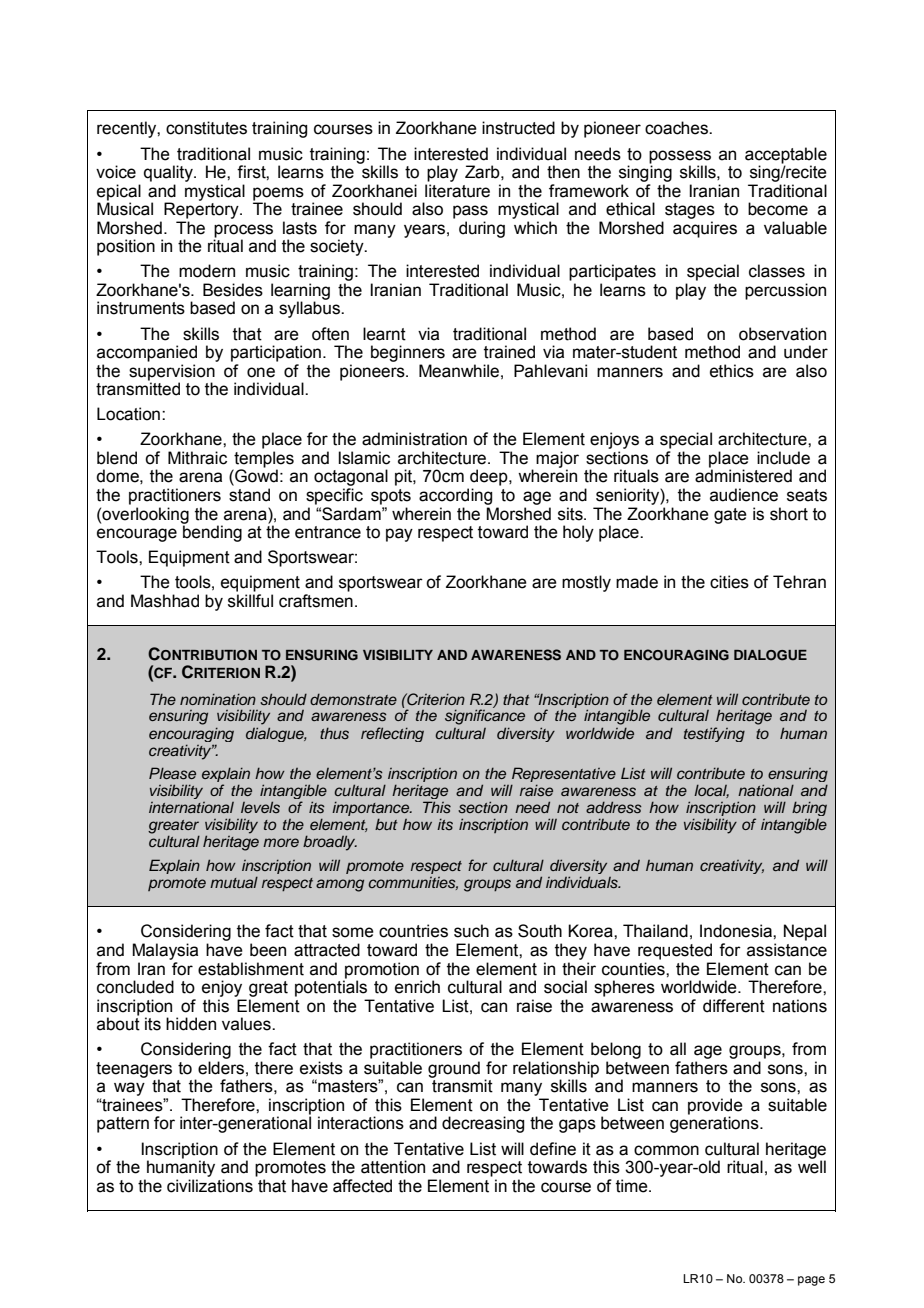  What do you see at coordinates (393, 1167) in the page?
I see `attention` at bounding box center [393, 1167].
